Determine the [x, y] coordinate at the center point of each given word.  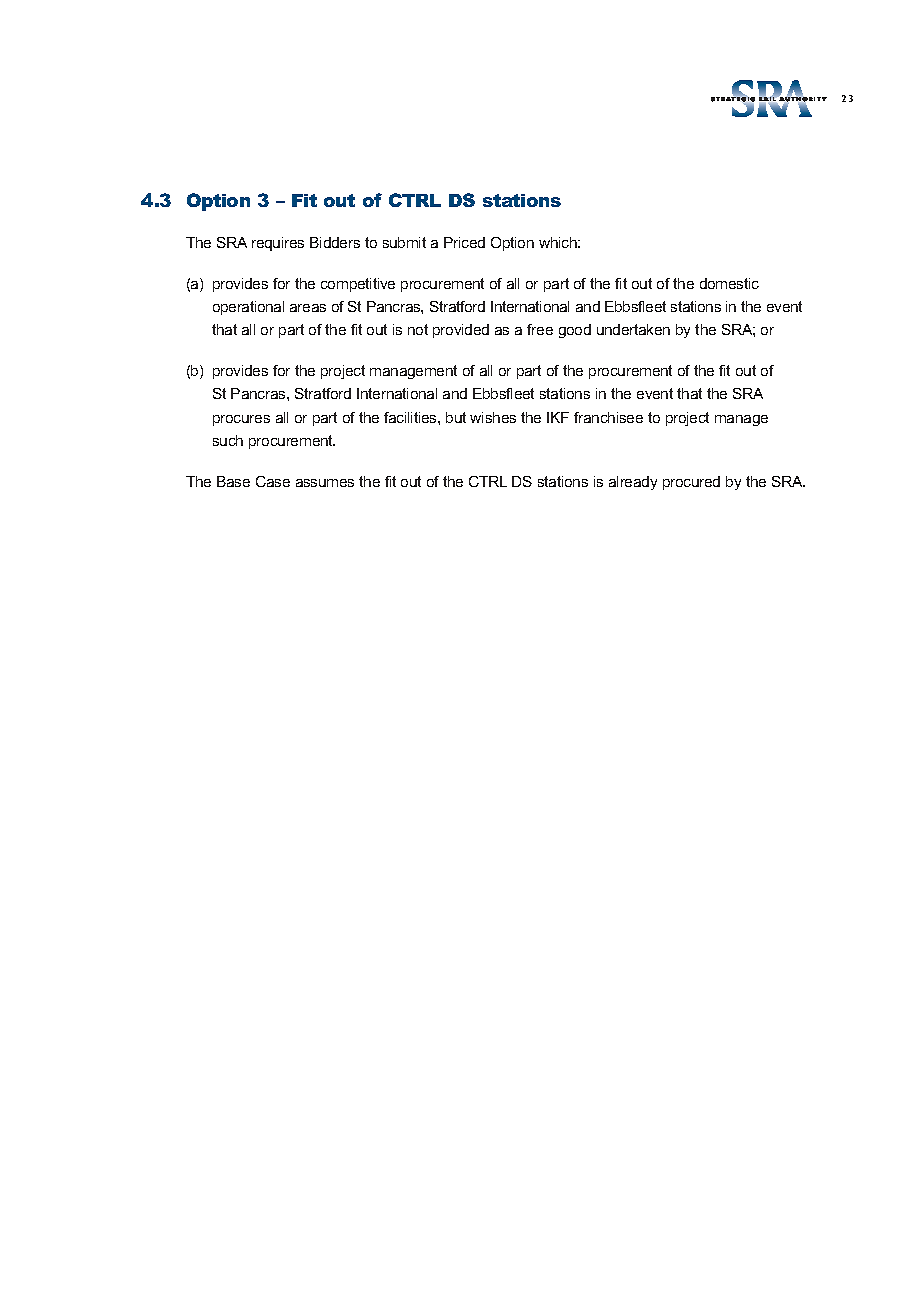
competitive [358, 285]
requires [278, 244]
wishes [493, 417]
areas [308, 308]
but [456, 417]
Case [273, 481]
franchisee [608, 417]
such [228, 440]
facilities [411, 417]
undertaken [633, 329]
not [418, 329]
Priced [464, 242]
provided [461, 331]
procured [691, 483]
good [575, 331]
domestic [729, 283]
